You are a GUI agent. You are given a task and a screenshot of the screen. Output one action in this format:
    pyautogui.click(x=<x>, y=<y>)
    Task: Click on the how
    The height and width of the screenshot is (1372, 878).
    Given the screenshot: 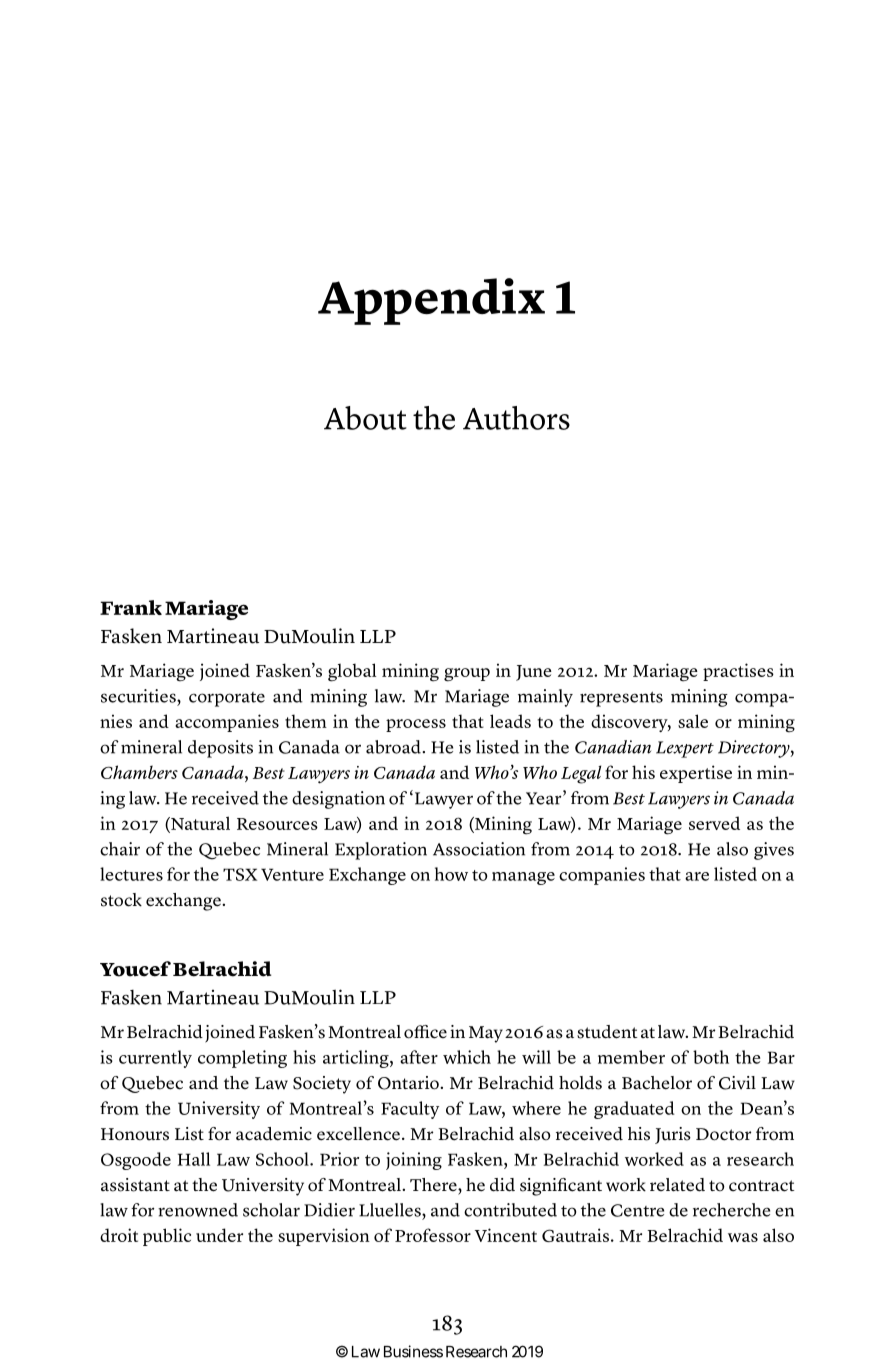 What is the action you would take?
    pyautogui.click(x=451, y=874)
